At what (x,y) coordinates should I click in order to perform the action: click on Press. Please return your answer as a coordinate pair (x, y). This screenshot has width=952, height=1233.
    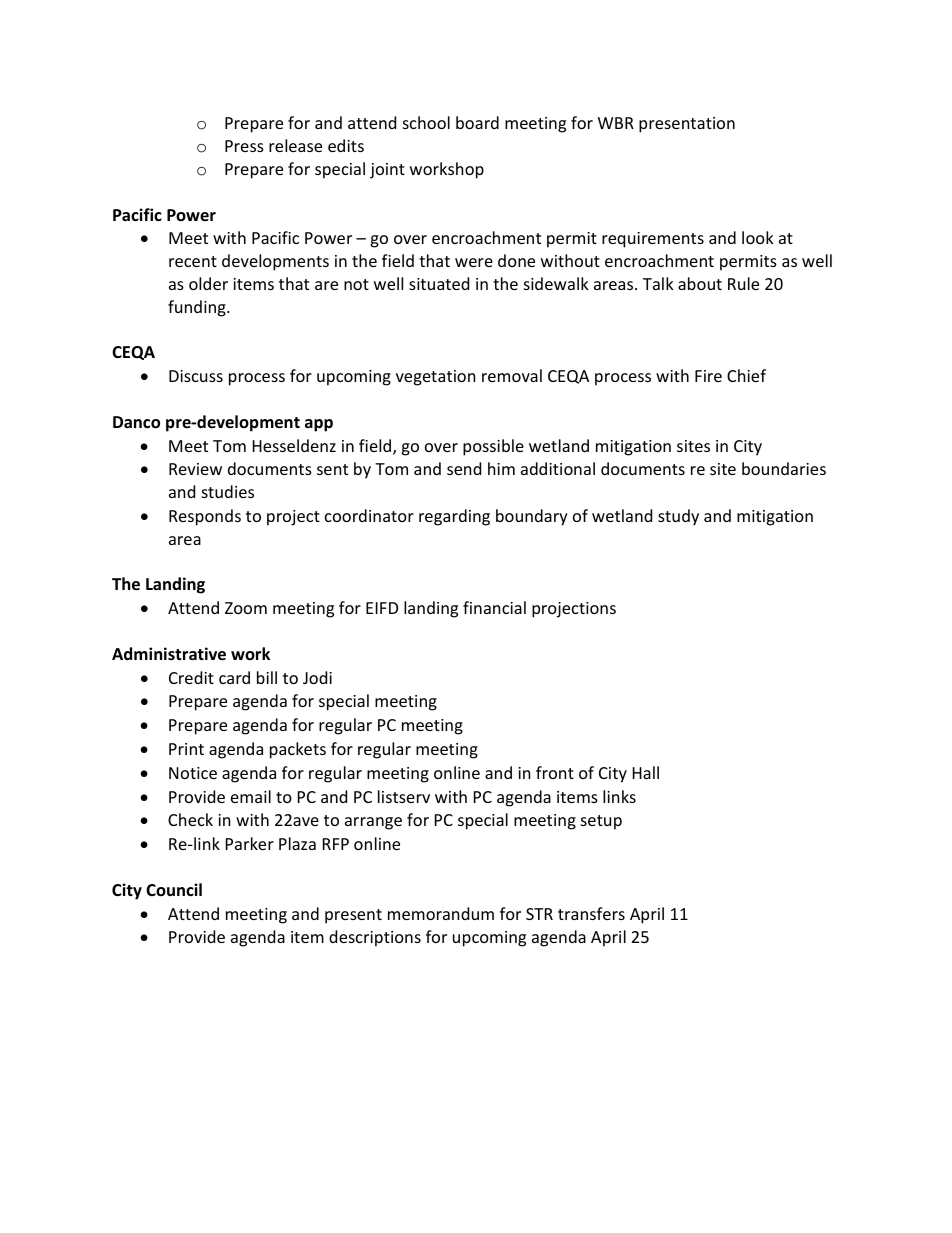
    Looking at the image, I should click on (244, 146).
